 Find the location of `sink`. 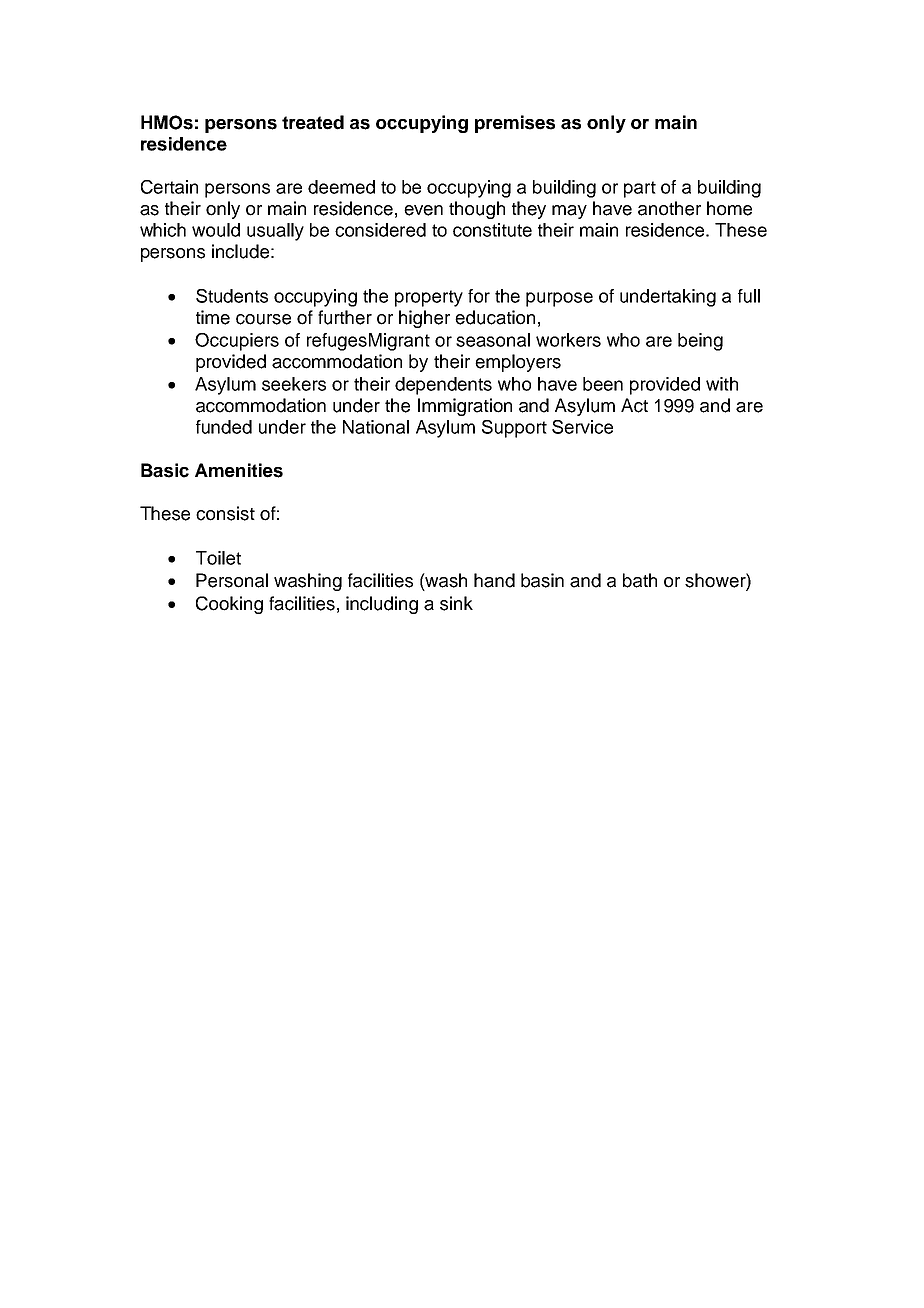

sink is located at coordinates (456, 603).
